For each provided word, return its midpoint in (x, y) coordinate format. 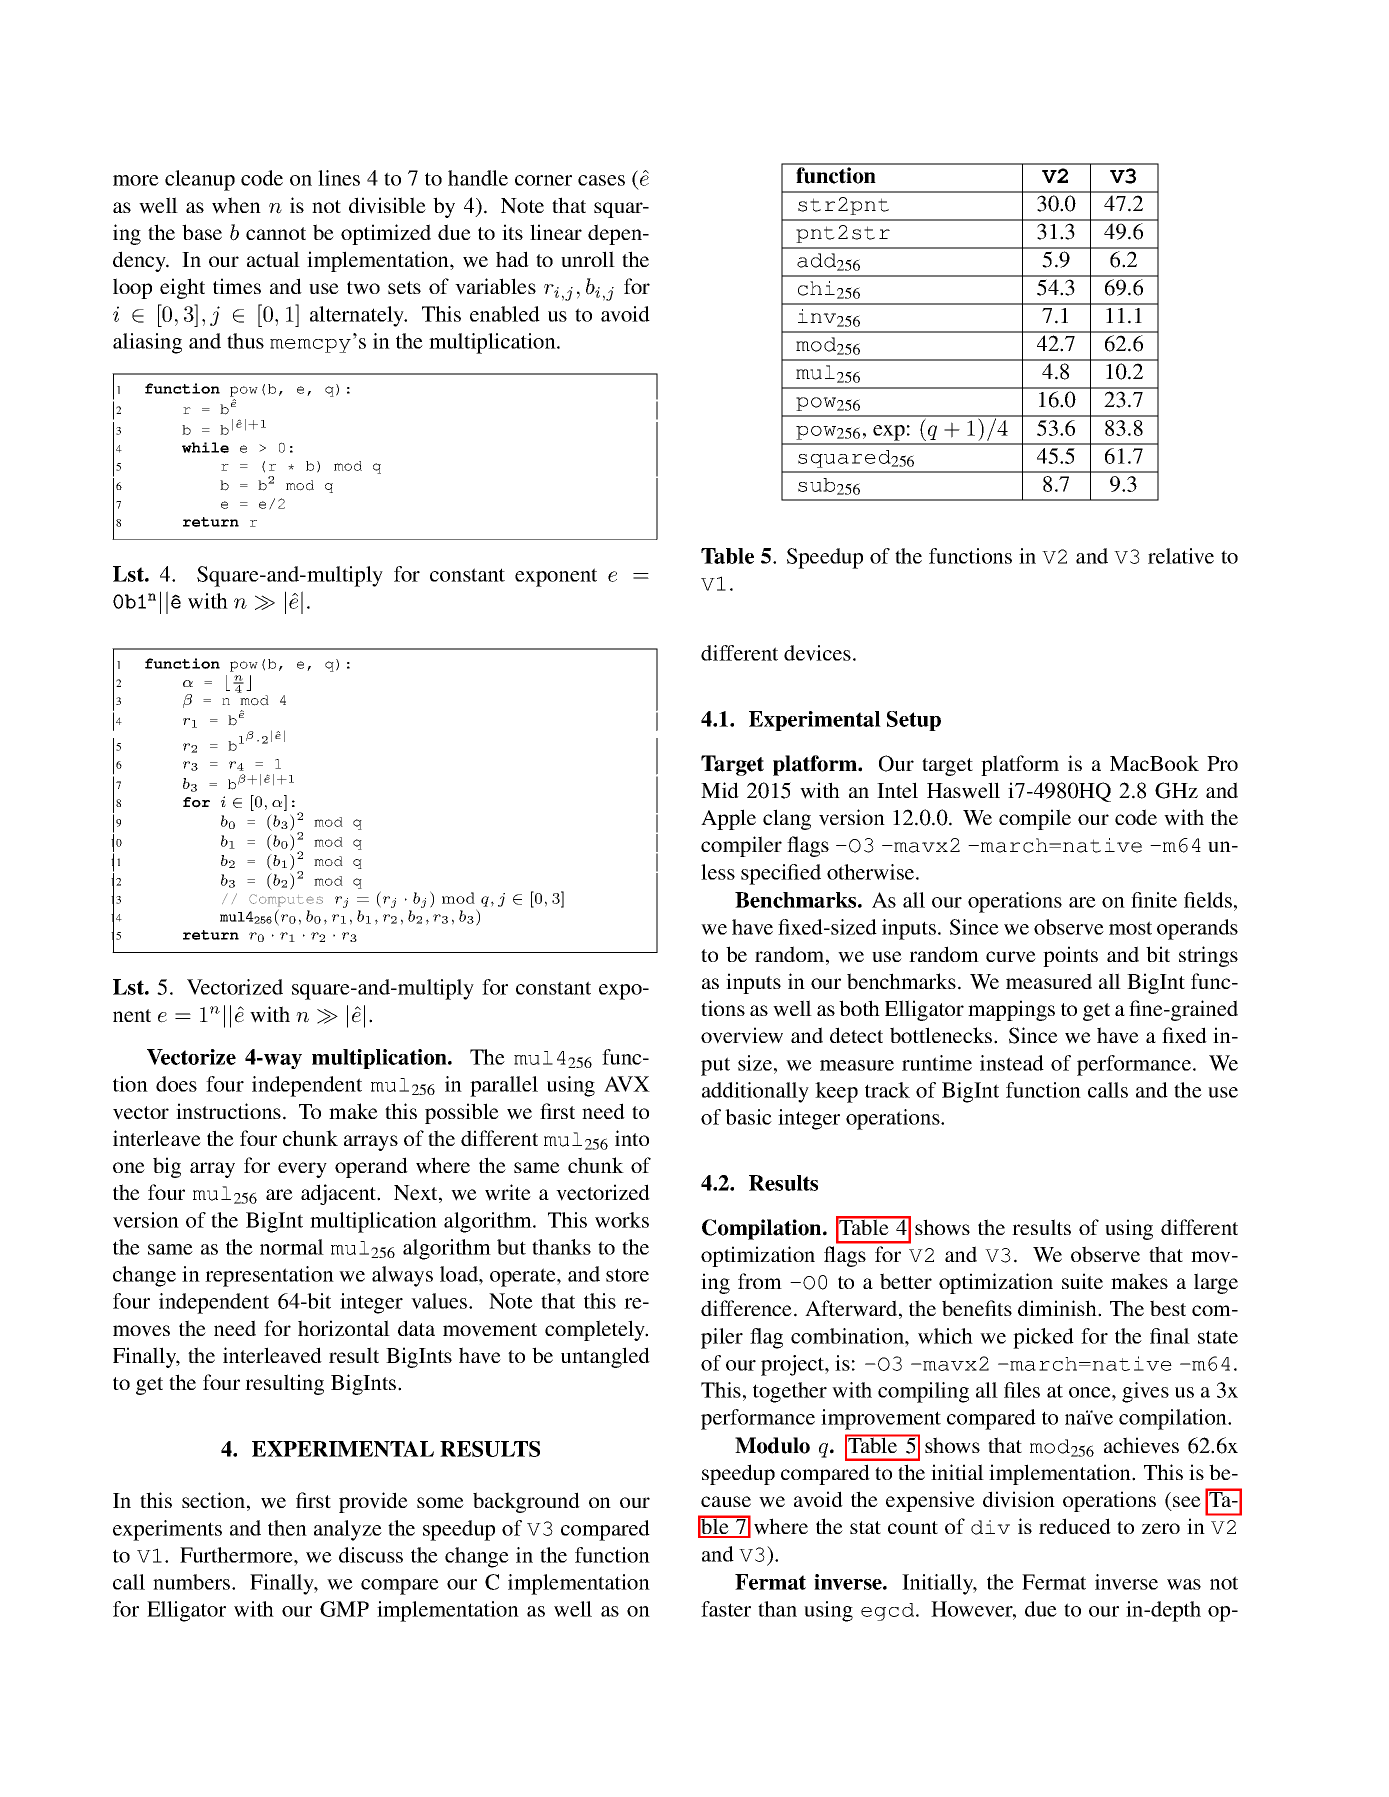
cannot (276, 233)
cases (601, 180)
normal (292, 1247)
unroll (588, 259)
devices (817, 653)
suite (1082, 1281)
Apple (728, 819)
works (622, 1220)
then (287, 1528)
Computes (286, 900)
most (1130, 928)
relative (1181, 556)
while (205, 447)
